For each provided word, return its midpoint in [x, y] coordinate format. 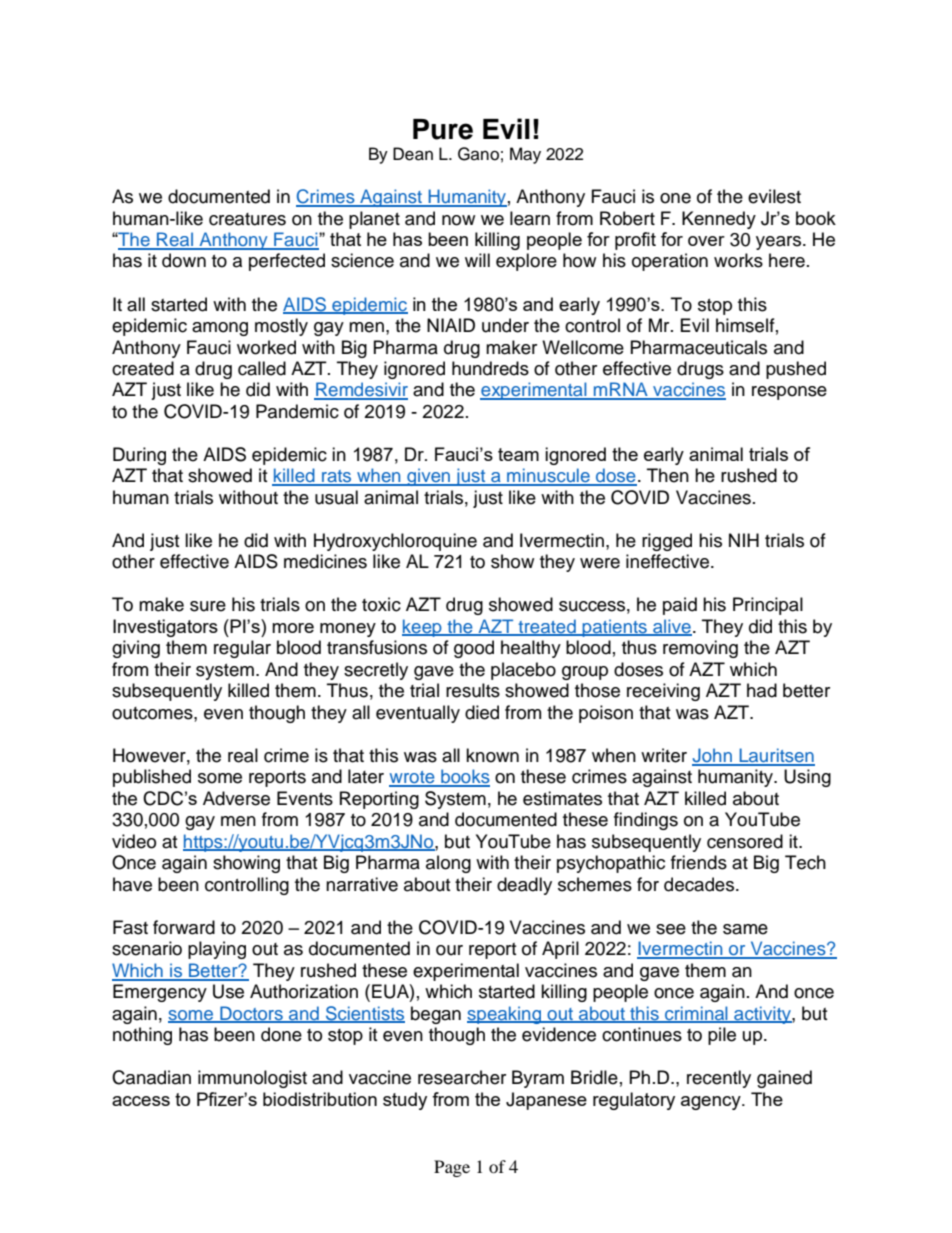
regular [242, 649]
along [448, 864]
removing [700, 649]
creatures [247, 219]
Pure [443, 129]
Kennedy [719, 220]
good [474, 649]
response [789, 393]
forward [184, 927]
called [262, 368]
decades [700, 884]
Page [452, 1168]
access [141, 1101]
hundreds [490, 368]
